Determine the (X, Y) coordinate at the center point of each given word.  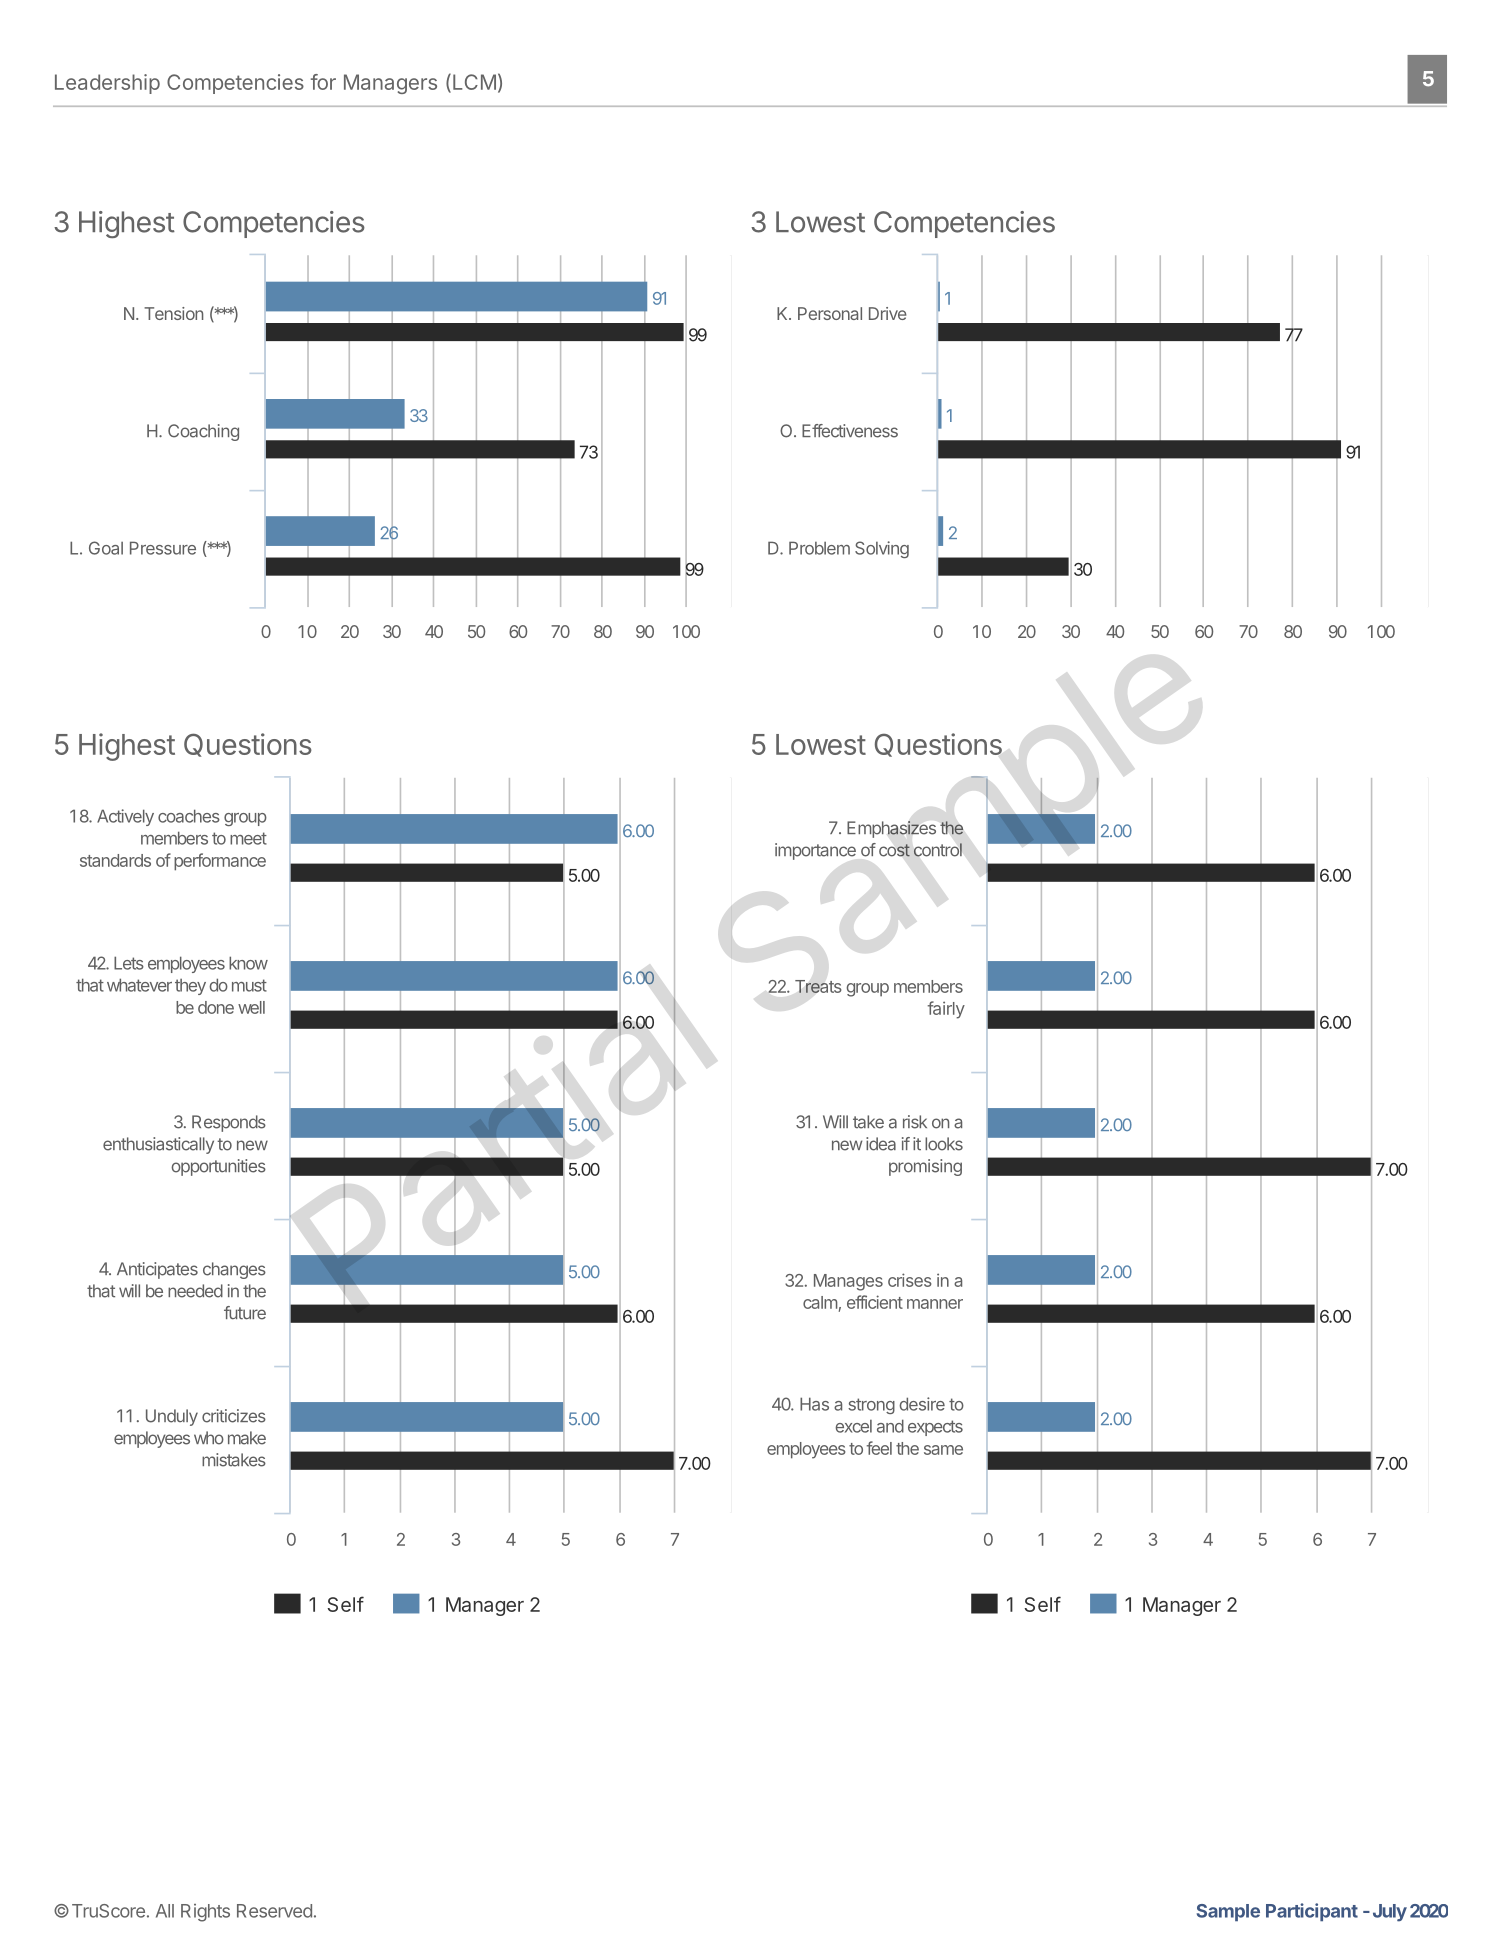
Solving (882, 549)
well (251, 1007)
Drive (888, 313)
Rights (205, 1913)
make (247, 1438)
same (943, 1450)
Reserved (274, 1911)
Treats (818, 986)
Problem (819, 548)
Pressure (163, 548)
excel (853, 1426)
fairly (946, 1010)
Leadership (107, 84)
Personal (830, 313)
